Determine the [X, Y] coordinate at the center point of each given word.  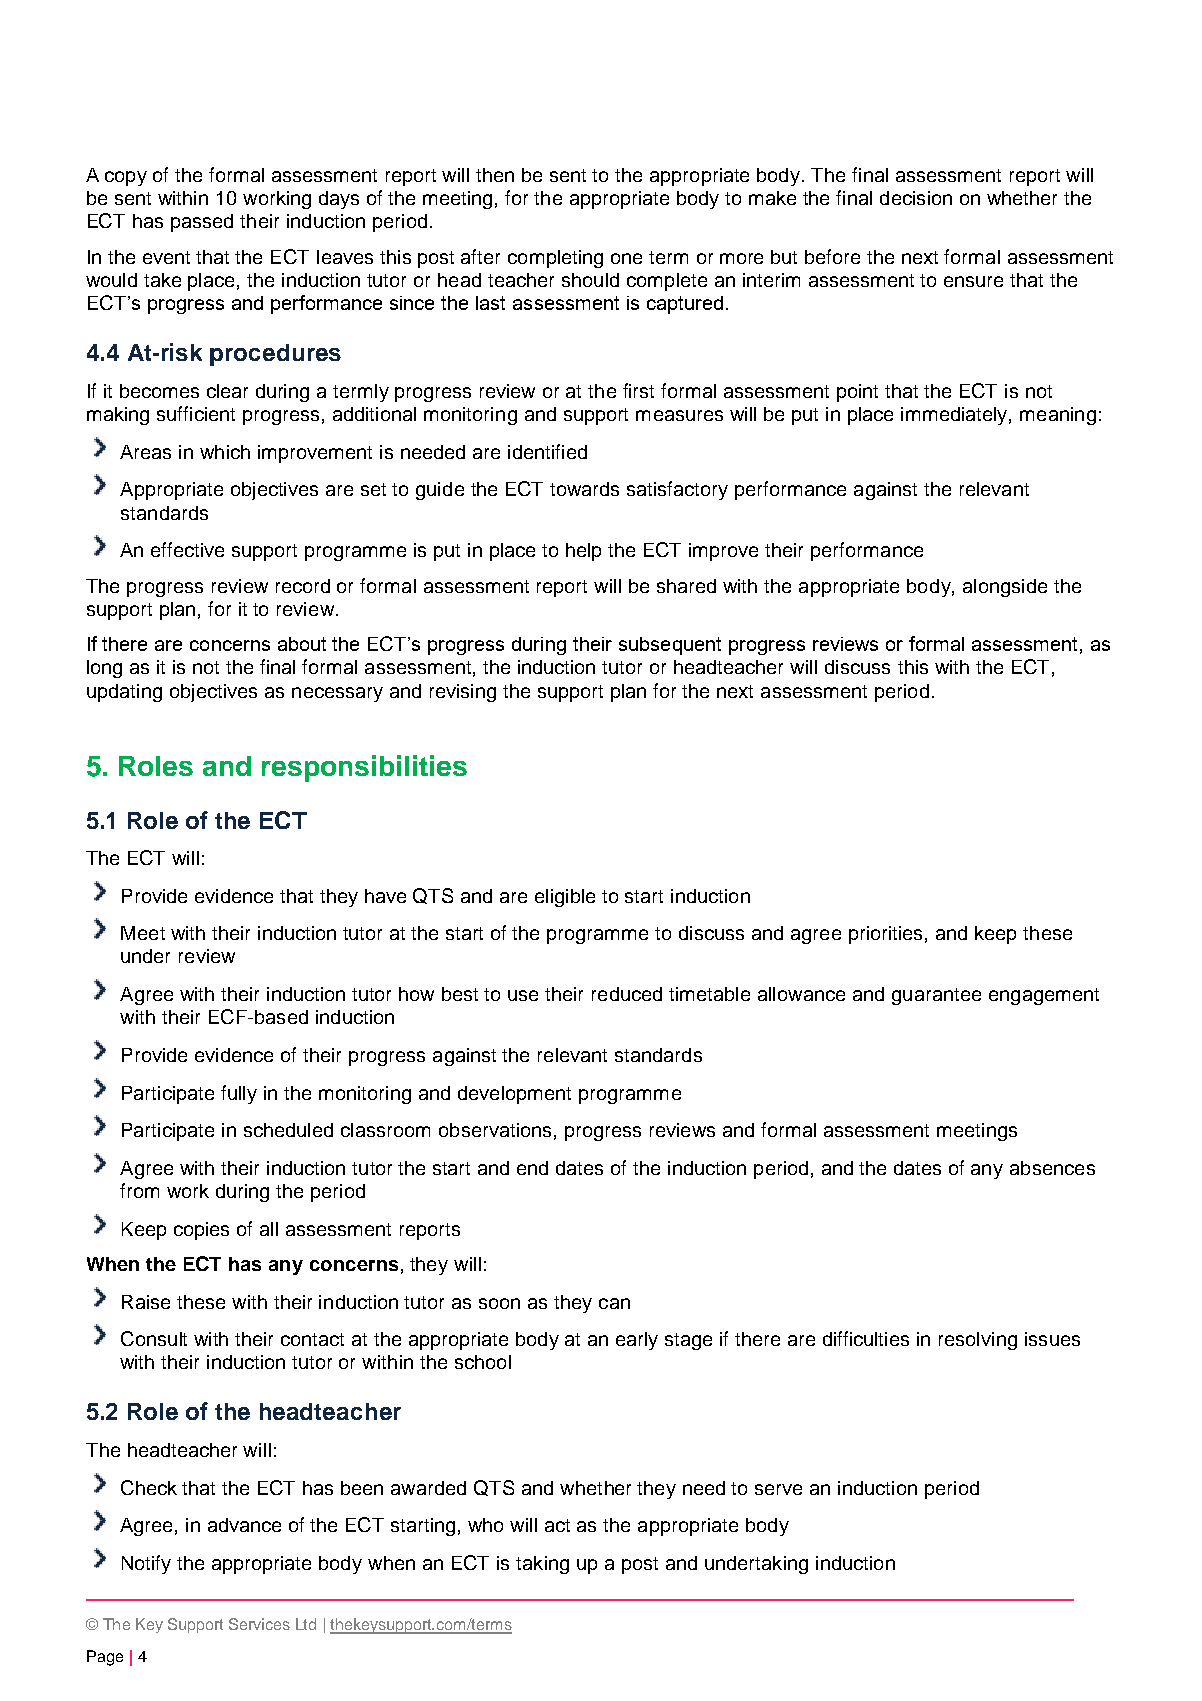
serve [778, 1489]
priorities [885, 935]
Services [259, 1624]
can [614, 1303]
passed [202, 223]
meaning [1058, 416]
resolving [978, 1341]
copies [201, 1231]
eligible [565, 898]
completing [555, 259]
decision [916, 198]
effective [187, 549]
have [385, 896]
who [485, 1525]
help [583, 552]
